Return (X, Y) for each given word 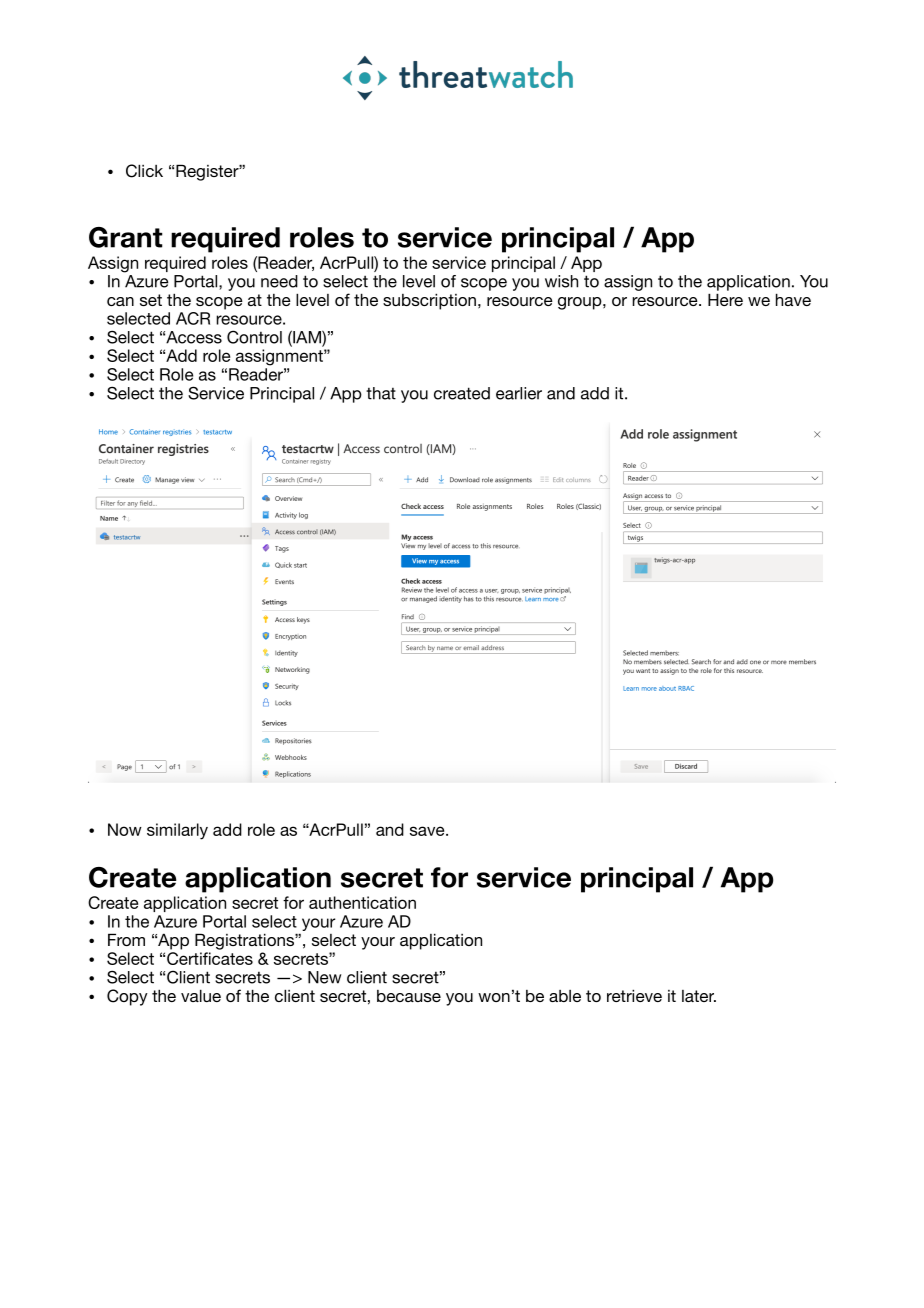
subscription (429, 301)
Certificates (210, 958)
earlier (519, 393)
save (428, 831)
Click (144, 171)
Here (725, 299)
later (699, 996)
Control (254, 337)
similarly (177, 831)
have (793, 299)
